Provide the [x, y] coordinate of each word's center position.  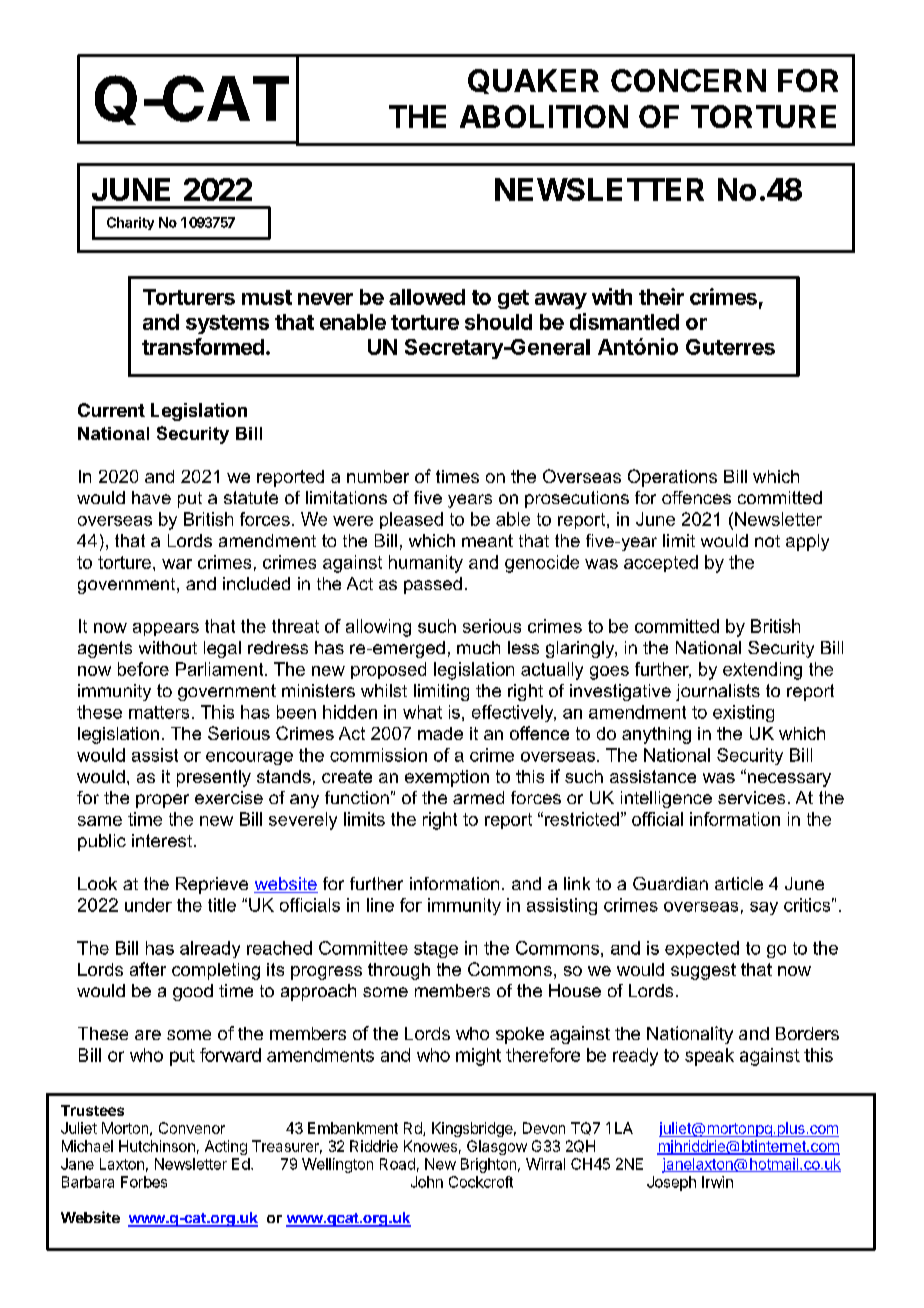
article [739, 883]
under [148, 905]
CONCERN [688, 80]
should [498, 322]
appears [166, 629]
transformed [203, 346]
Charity [130, 223]
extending [762, 671]
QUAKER [533, 81]
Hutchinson [157, 1146]
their [661, 296]
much [478, 647]
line [380, 905]
